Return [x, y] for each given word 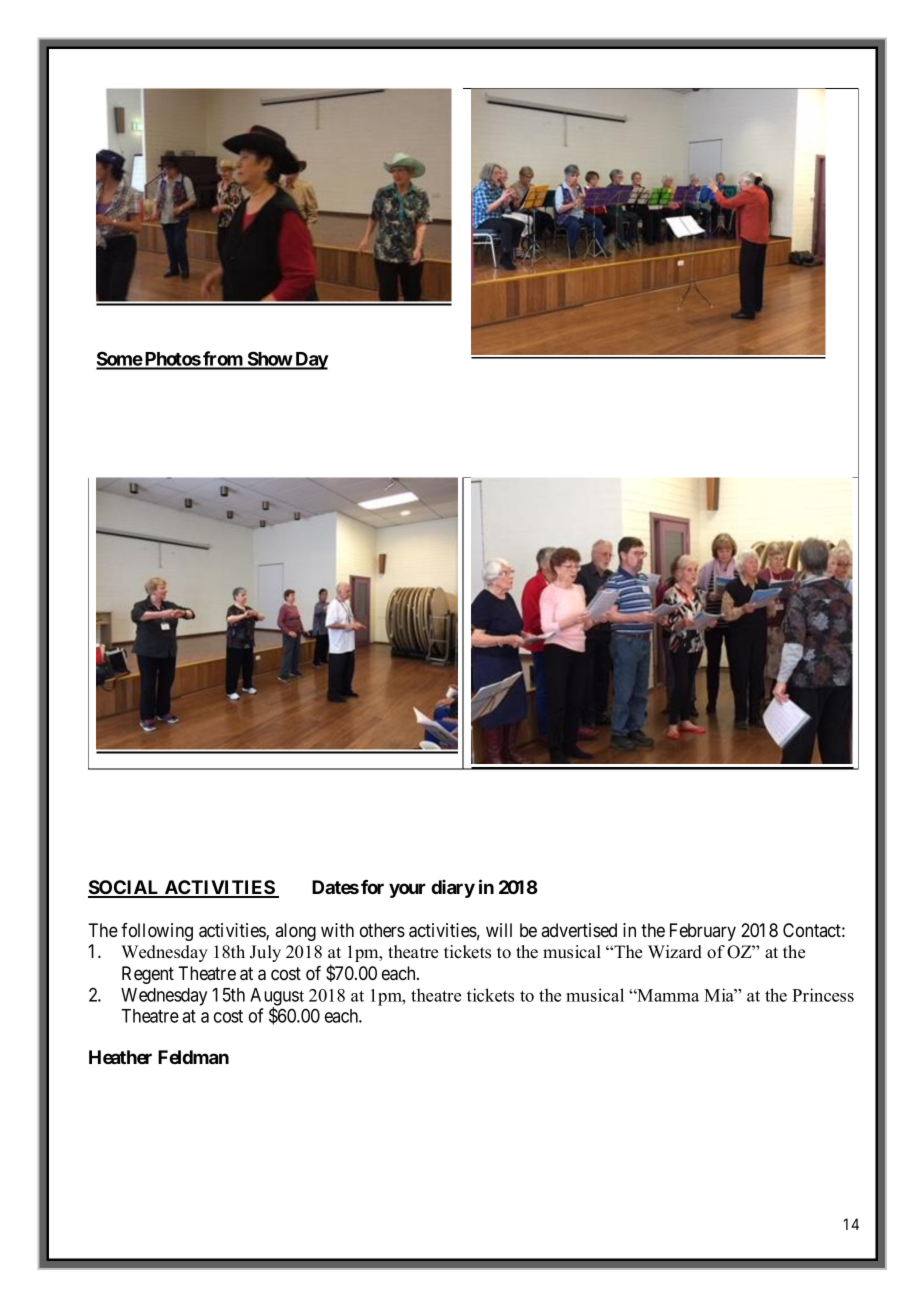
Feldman [193, 1057]
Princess [823, 995]
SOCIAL [125, 888]
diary [453, 888]
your [407, 890]
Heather [120, 1057]
